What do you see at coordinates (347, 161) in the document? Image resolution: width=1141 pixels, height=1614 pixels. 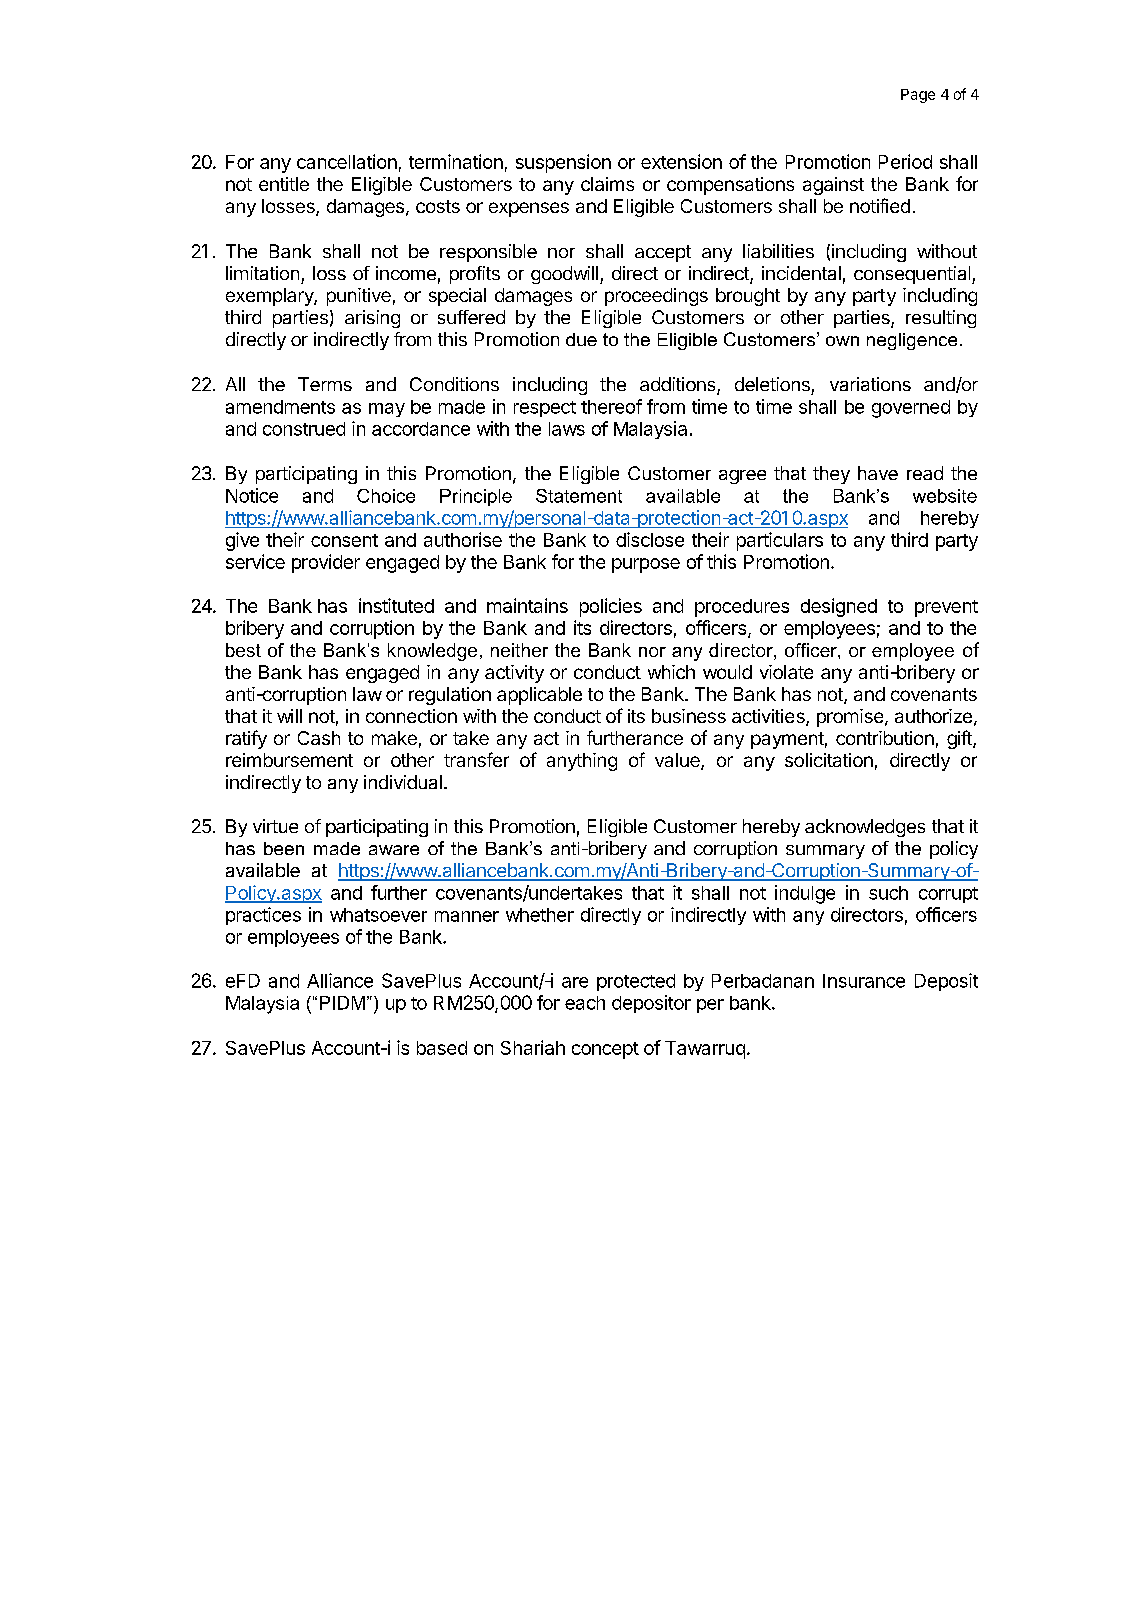 I see `cancellation` at bounding box center [347, 161].
